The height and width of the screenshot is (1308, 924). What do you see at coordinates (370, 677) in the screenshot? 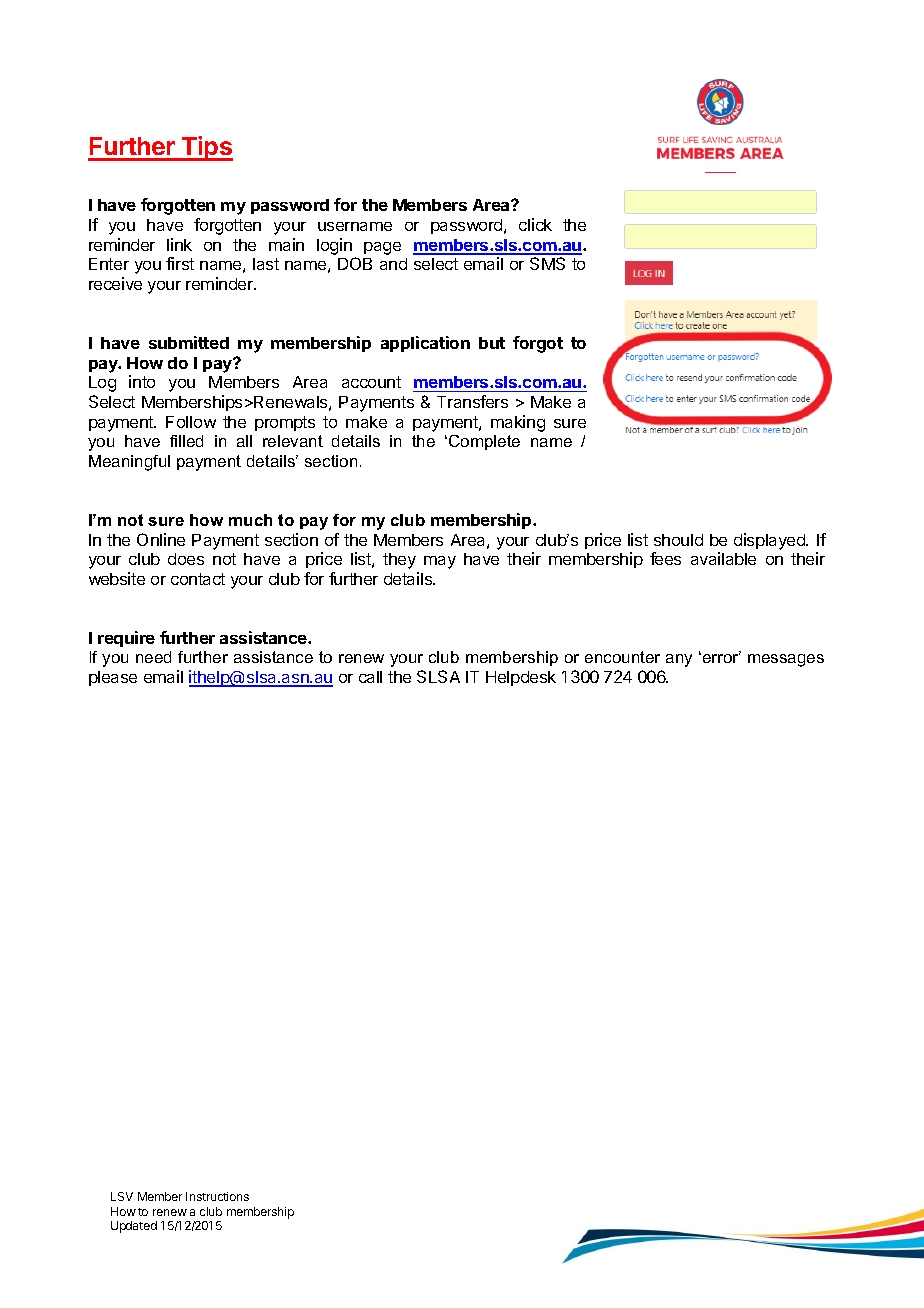
I see `call` at bounding box center [370, 677].
